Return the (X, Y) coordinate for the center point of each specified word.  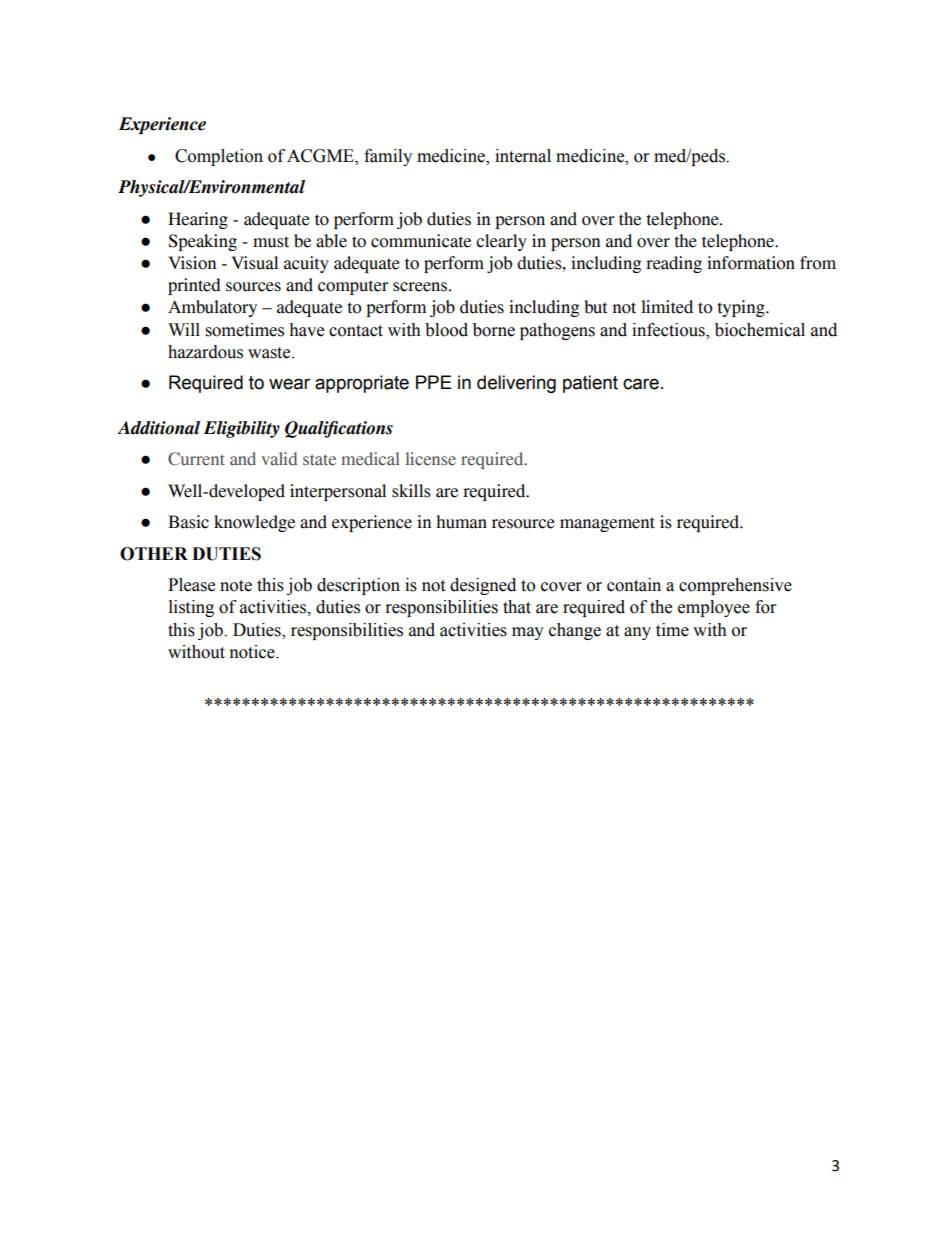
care (641, 384)
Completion (219, 157)
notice (253, 652)
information (751, 263)
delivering (516, 384)
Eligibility (242, 429)
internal (523, 156)
